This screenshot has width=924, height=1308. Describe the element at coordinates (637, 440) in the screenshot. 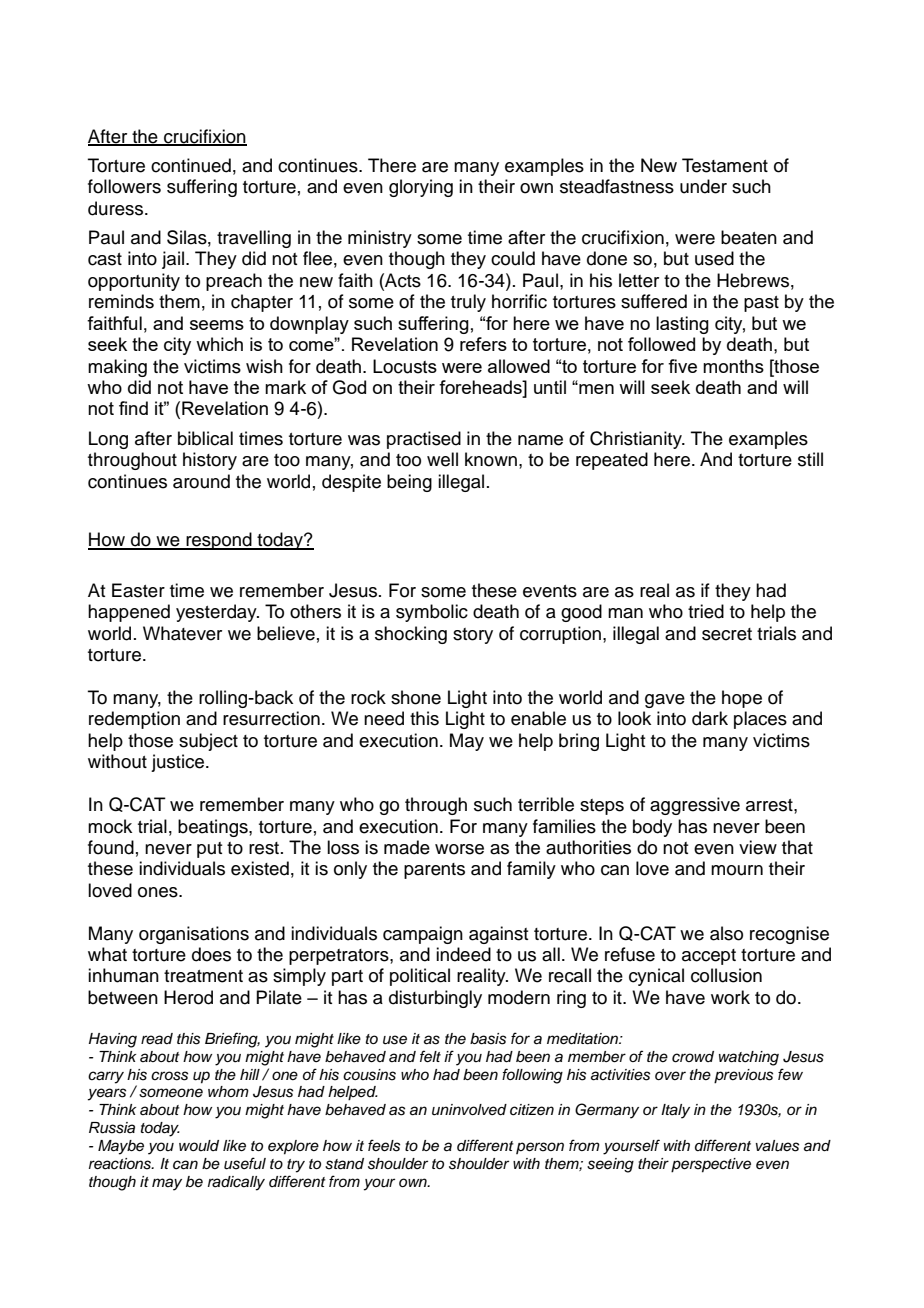

I see `Christianity` at that location.
